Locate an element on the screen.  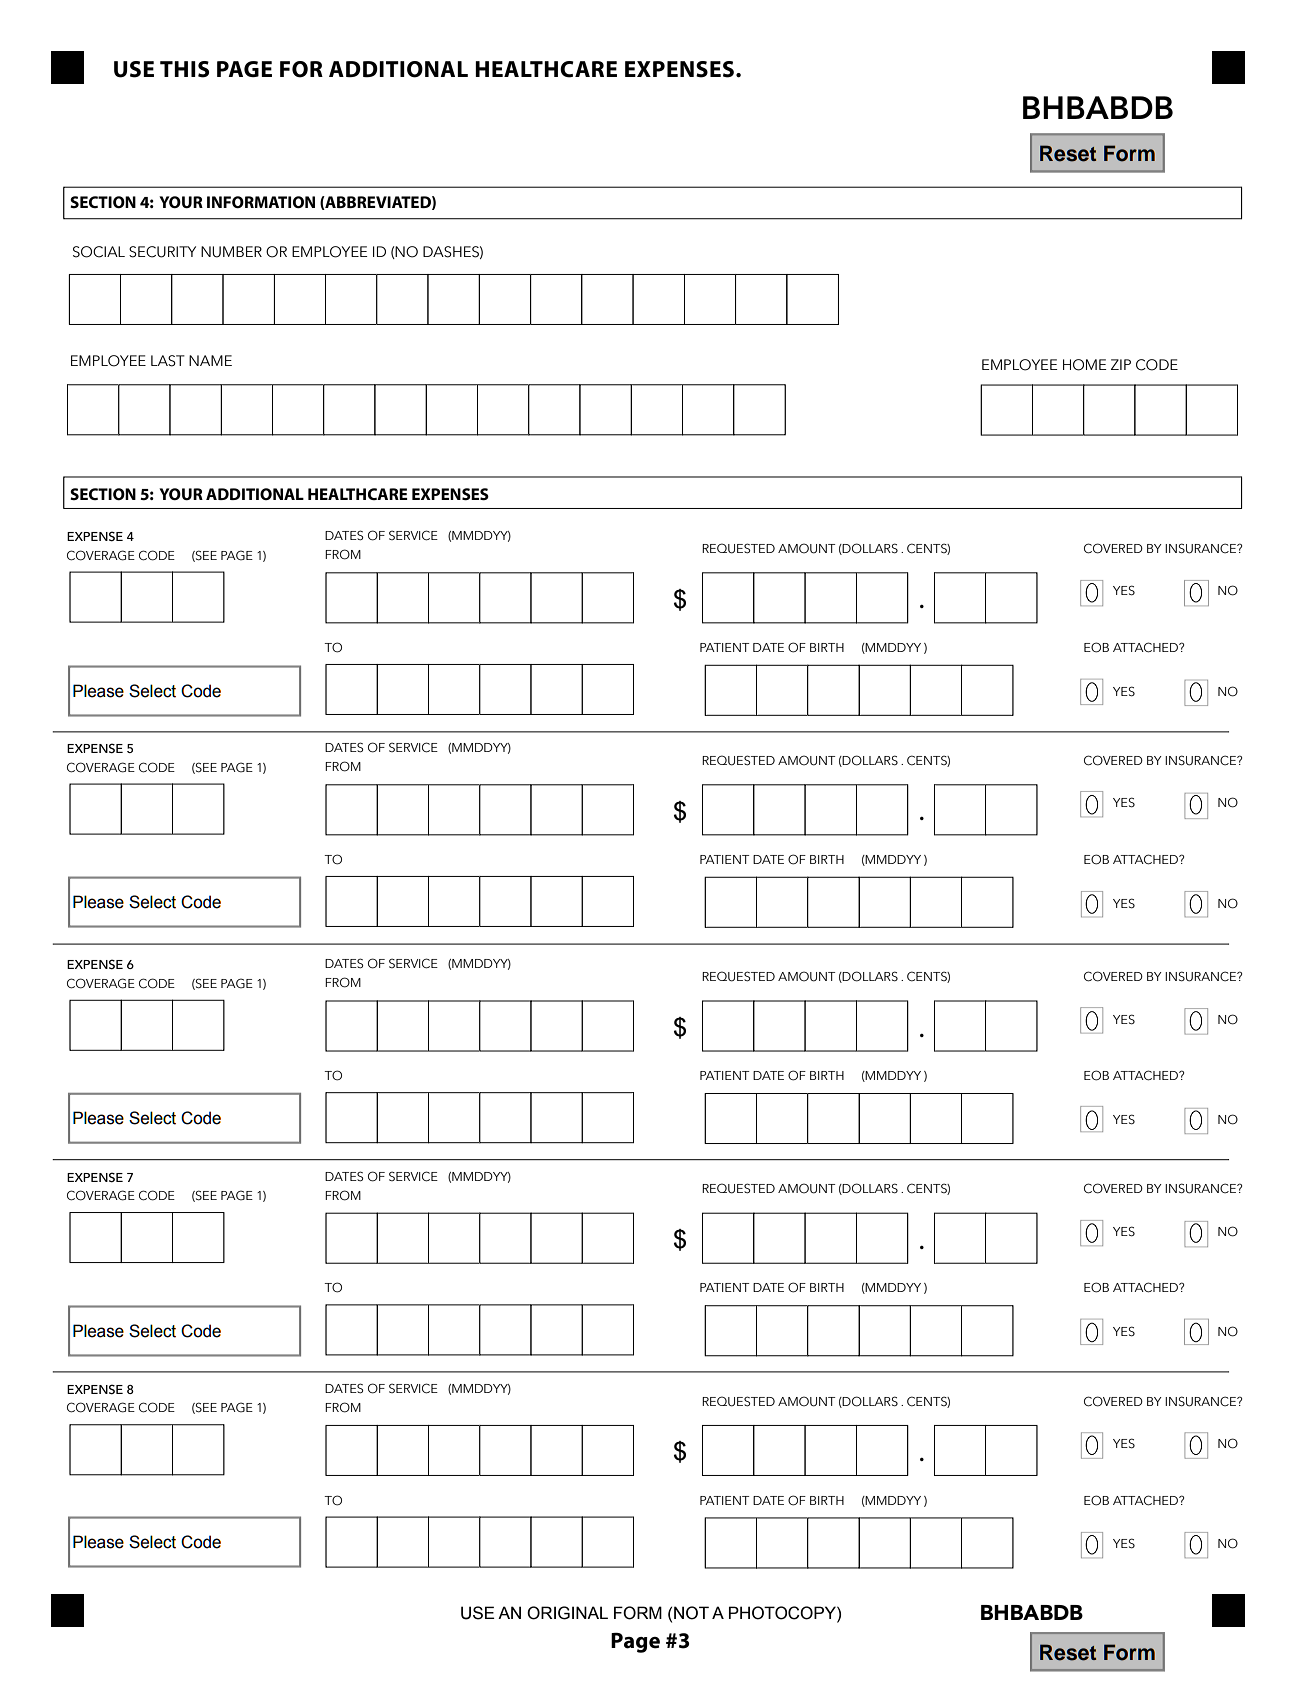
HOME is located at coordinates (1085, 365).
